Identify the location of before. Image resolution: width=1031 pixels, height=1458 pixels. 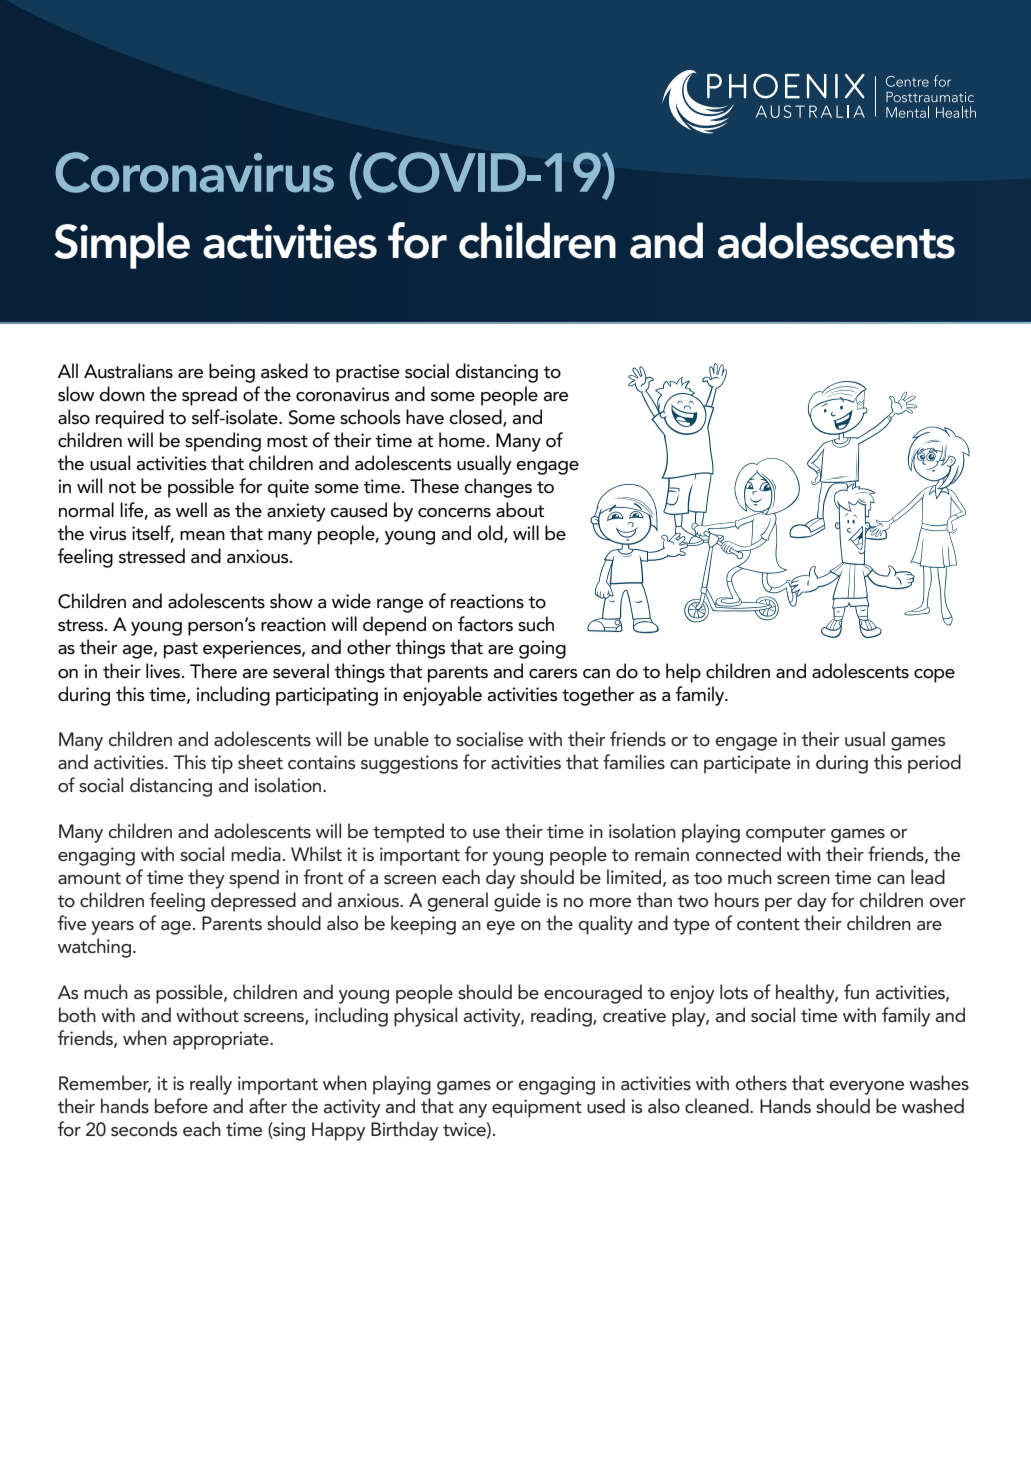
(181, 1106).
